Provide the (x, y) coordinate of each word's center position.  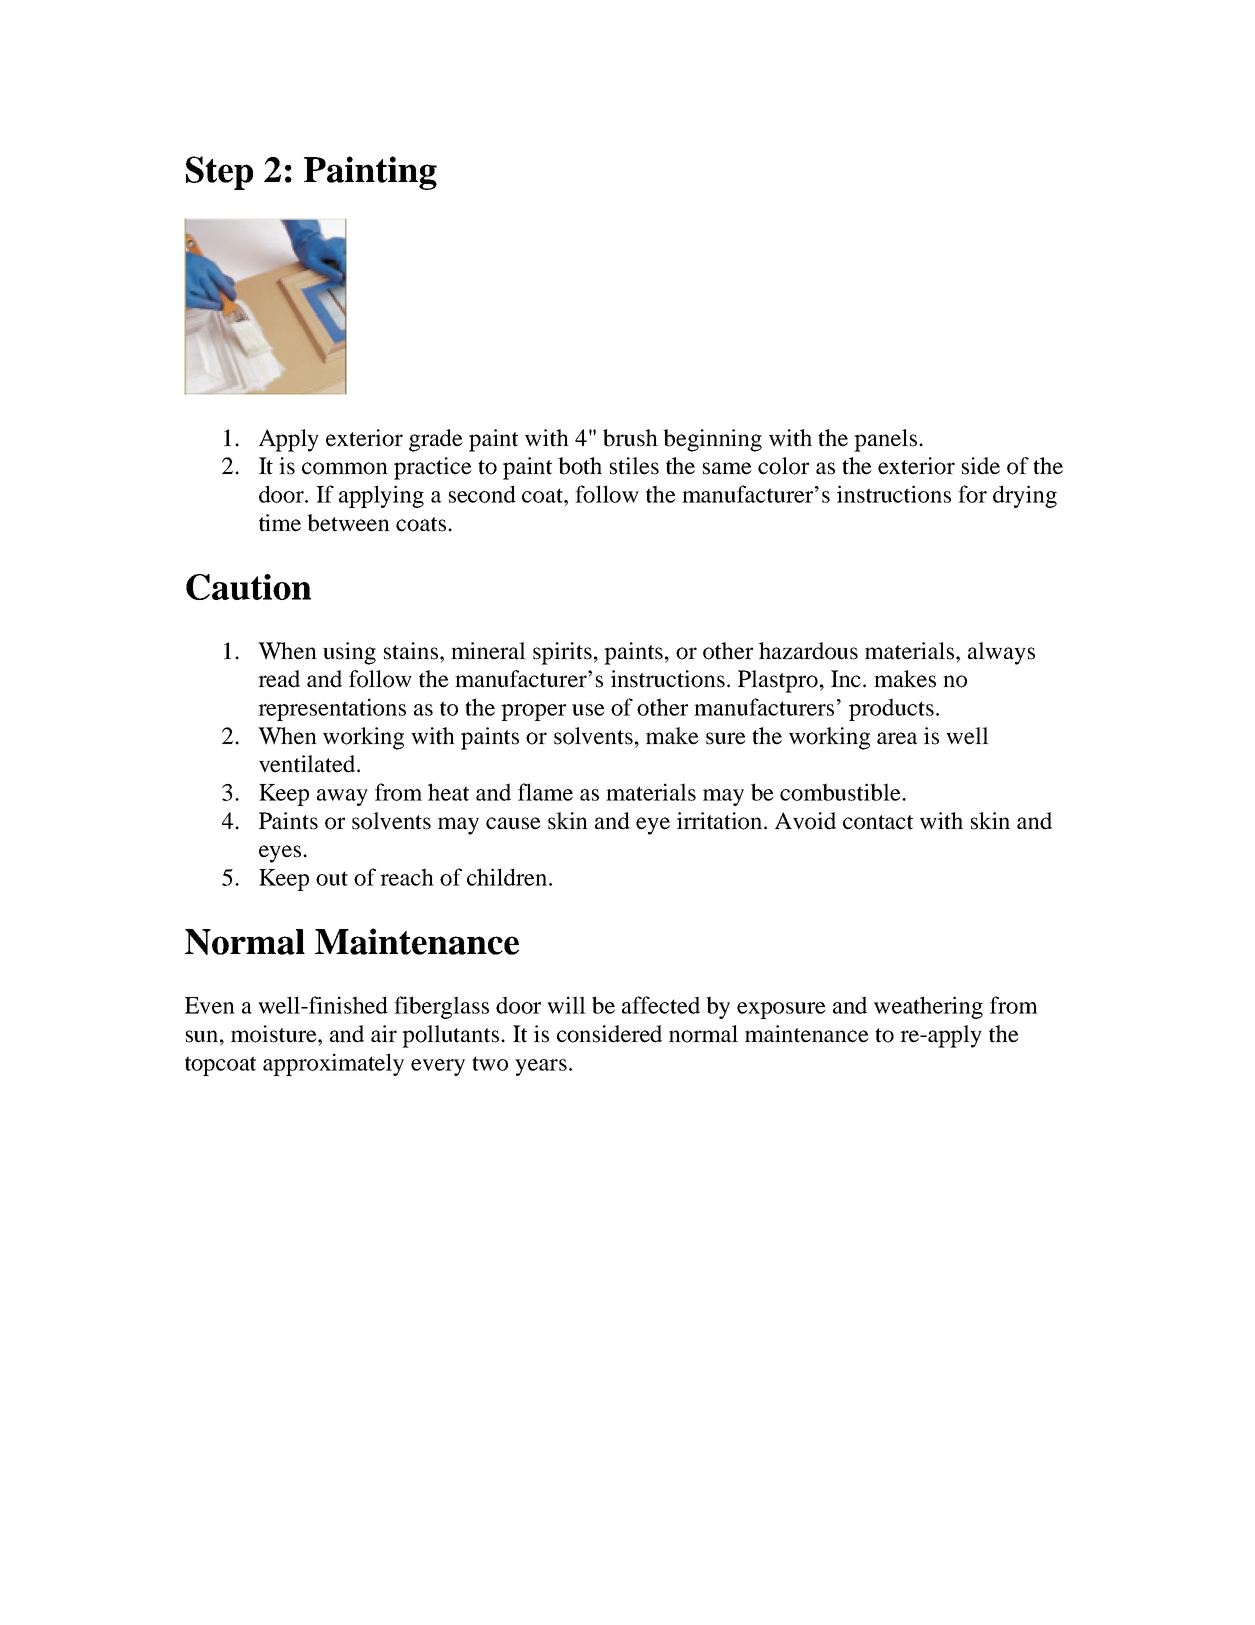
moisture (275, 1034)
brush (630, 438)
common (345, 468)
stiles (634, 466)
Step (219, 173)
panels (885, 440)
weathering (928, 1007)
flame (545, 792)
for (972, 494)
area (897, 738)
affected (661, 1005)
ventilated (308, 764)
